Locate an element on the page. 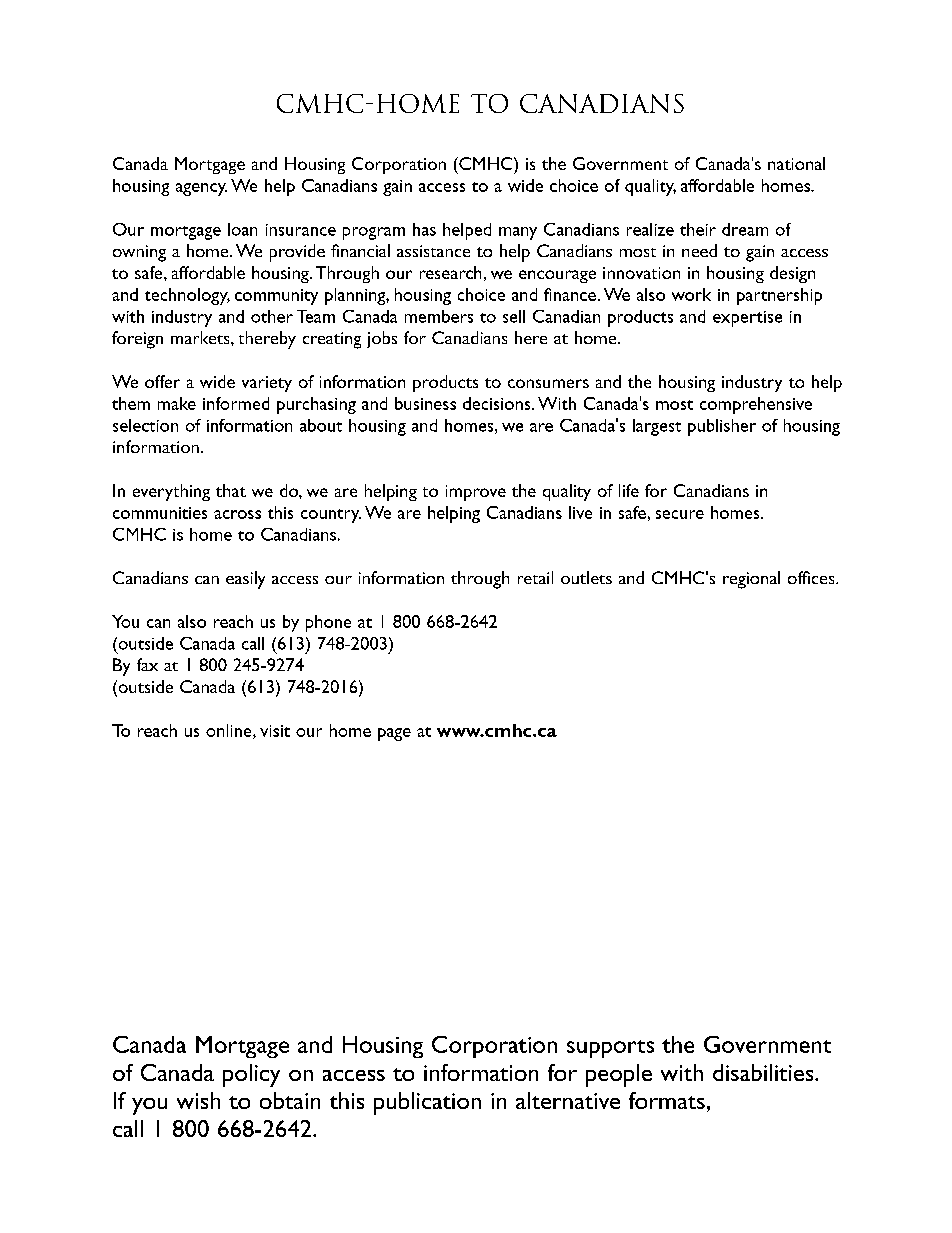 This document has height=1233, width=952. many is located at coordinates (518, 233).
